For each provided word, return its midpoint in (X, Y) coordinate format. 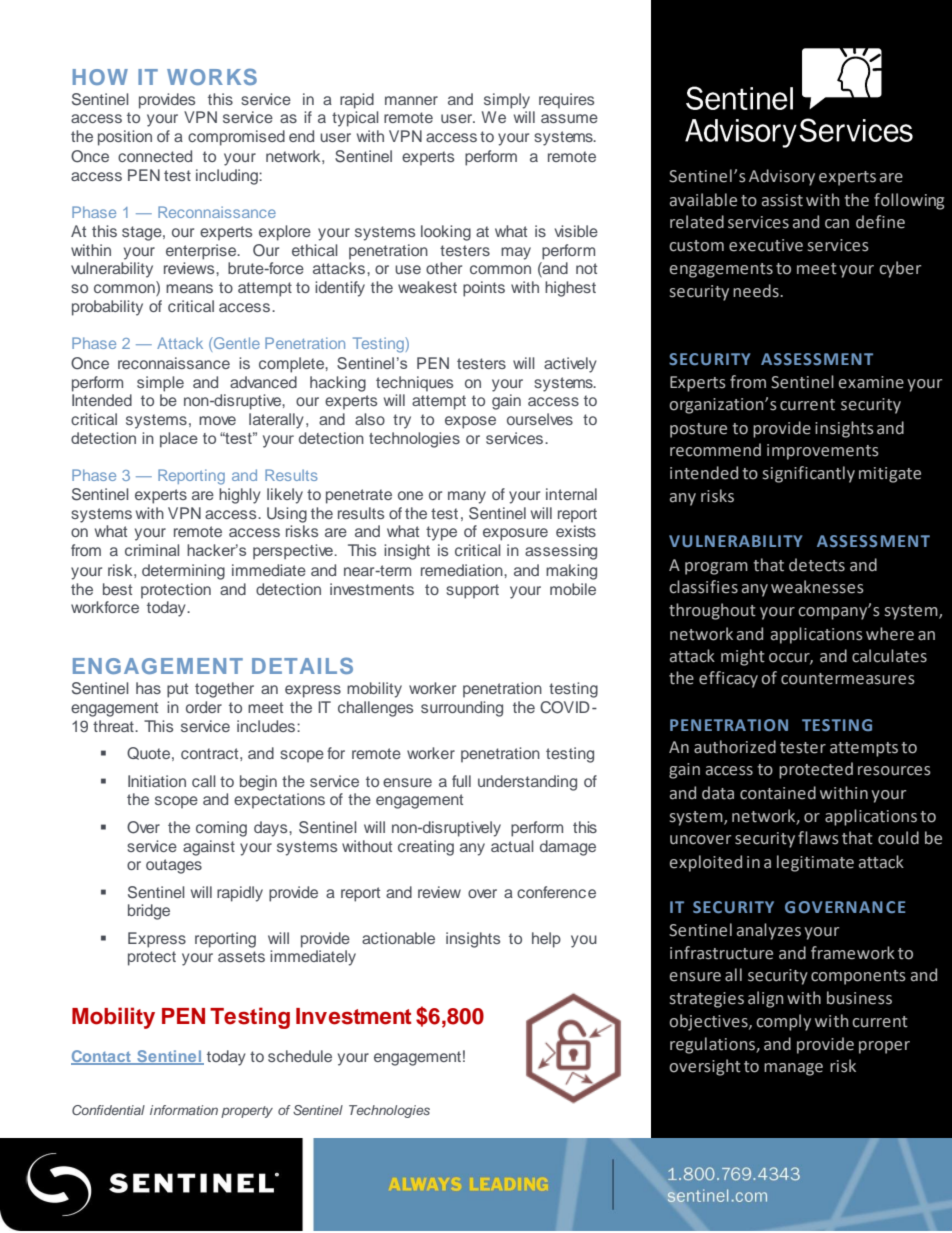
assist (782, 200)
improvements (823, 452)
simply (507, 101)
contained (778, 793)
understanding (527, 783)
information (184, 1110)
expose (470, 422)
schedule (300, 1056)
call (204, 781)
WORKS (212, 76)
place (179, 439)
